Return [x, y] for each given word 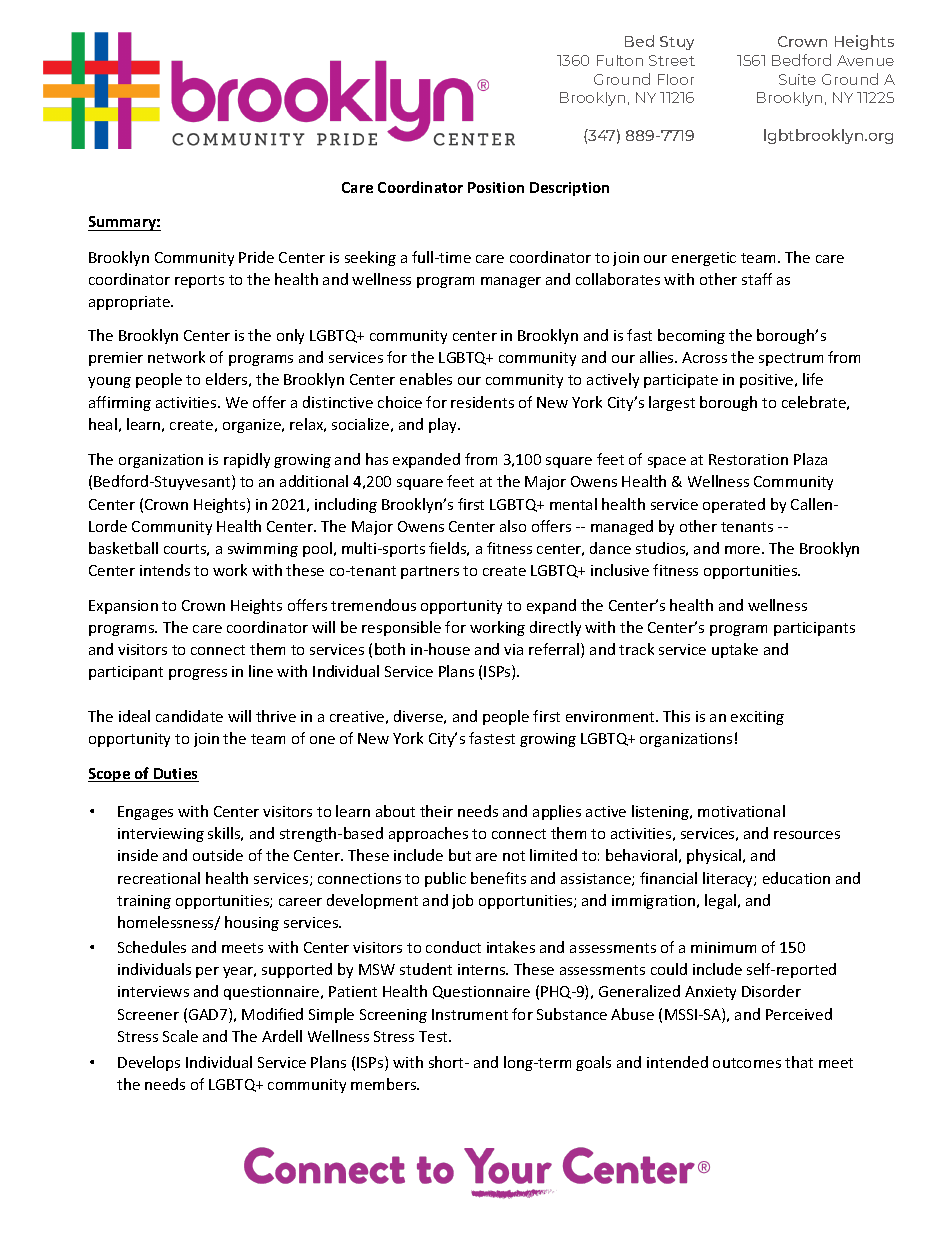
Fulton [620, 60]
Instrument [470, 1014]
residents [482, 402]
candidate [189, 716]
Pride [256, 257]
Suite [797, 79]
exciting [757, 718]
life [813, 379]
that [799, 1062]
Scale [180, 1036]
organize [253, 426]
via [513, 649]
